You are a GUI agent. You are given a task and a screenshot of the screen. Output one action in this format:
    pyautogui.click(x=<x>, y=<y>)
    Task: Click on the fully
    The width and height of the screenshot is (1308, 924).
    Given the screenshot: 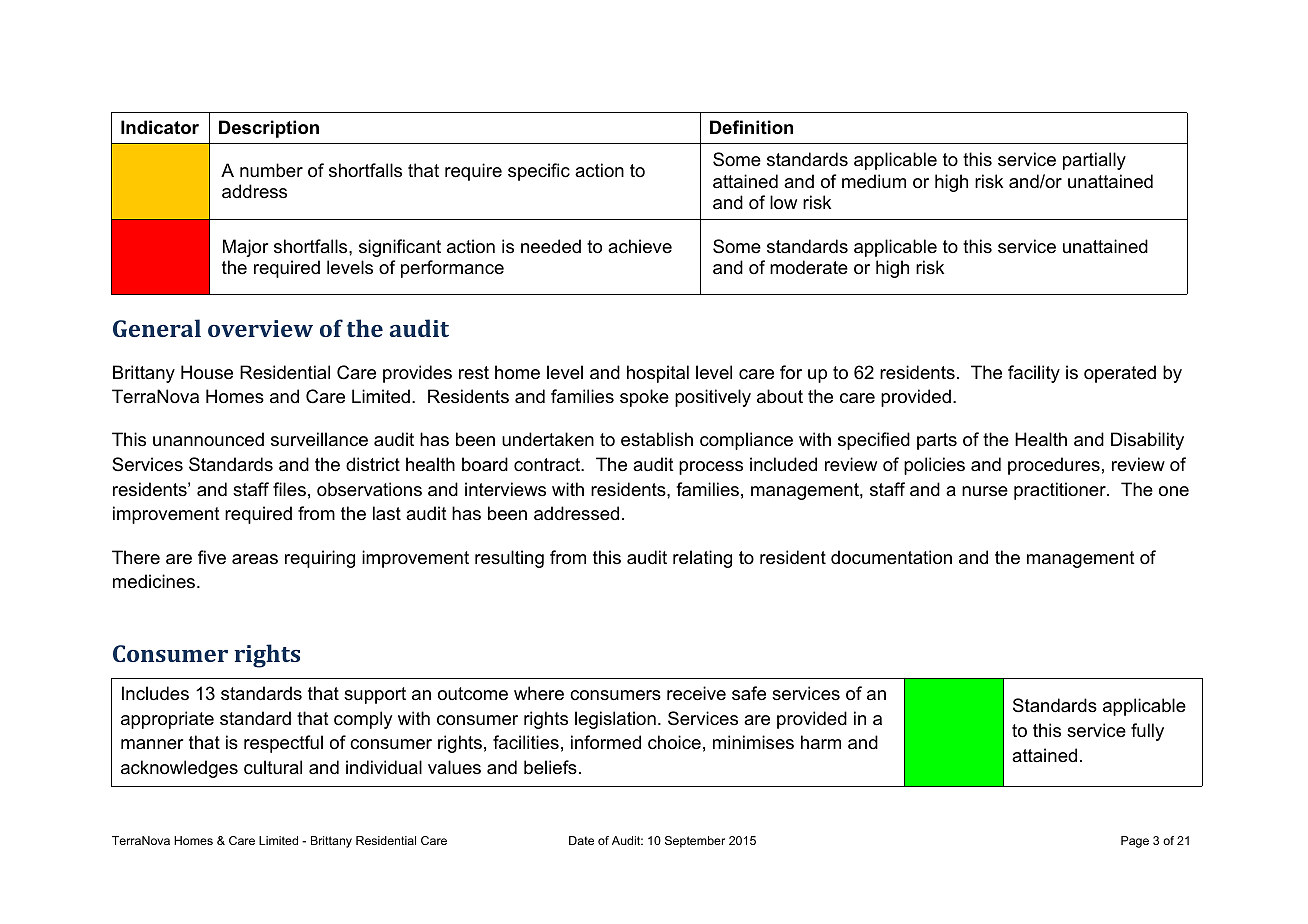 What is the action you would take?
    pyautogui.click(x=1147, y=732)
